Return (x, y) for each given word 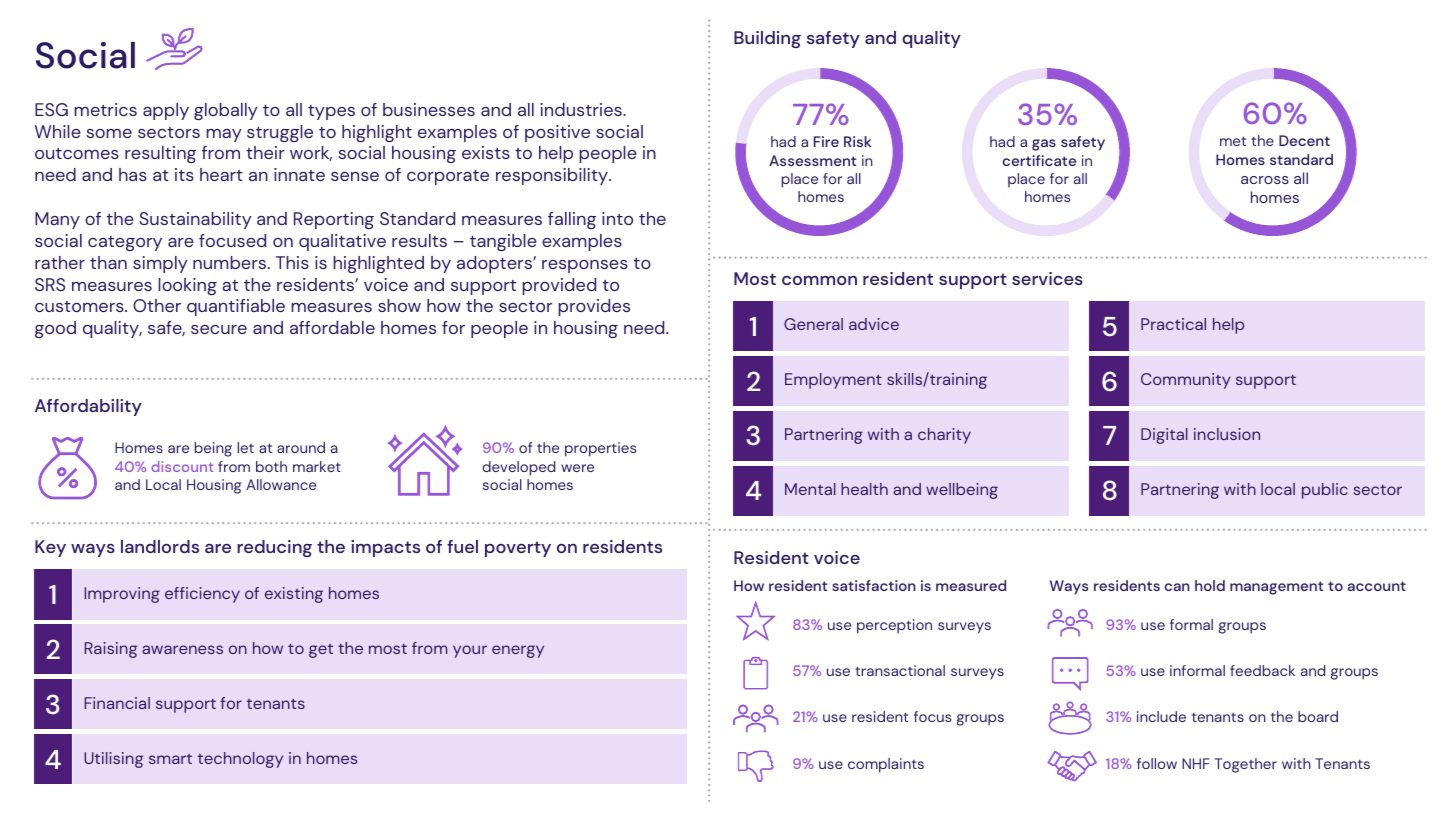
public (1325, 491)
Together (1246, 765)
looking (187, 286)
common (819, 280)
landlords (160, 546)
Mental (810, 489)
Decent (1304, 140)
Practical (1173, 324)
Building (767, 39)
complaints (886, 765)
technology (240, 760)
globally (226, 111)
